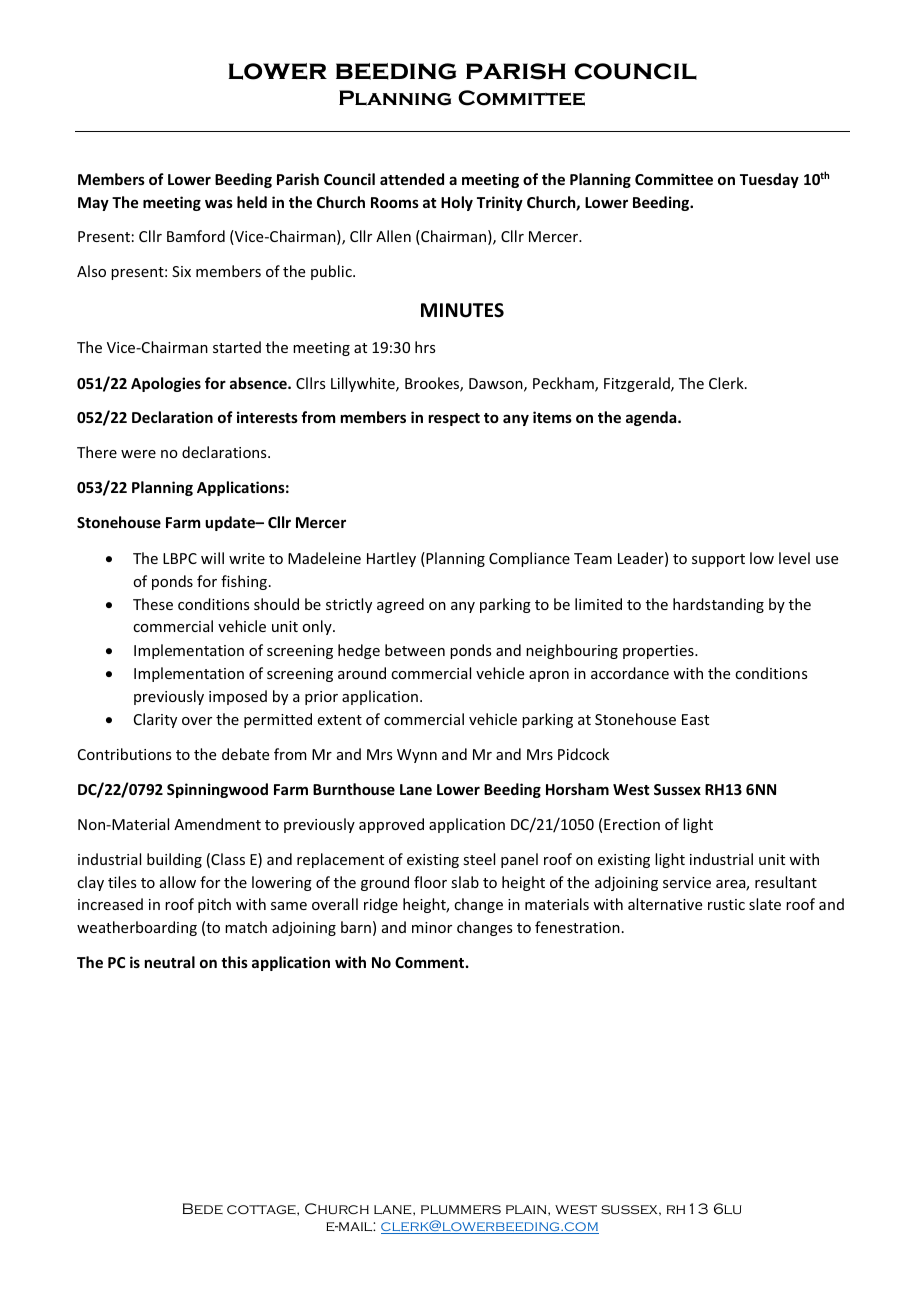  What do you see at coordinates (203, 1208) in the screenshot?
I see `Bede` at bounding box center [203, 1208].
